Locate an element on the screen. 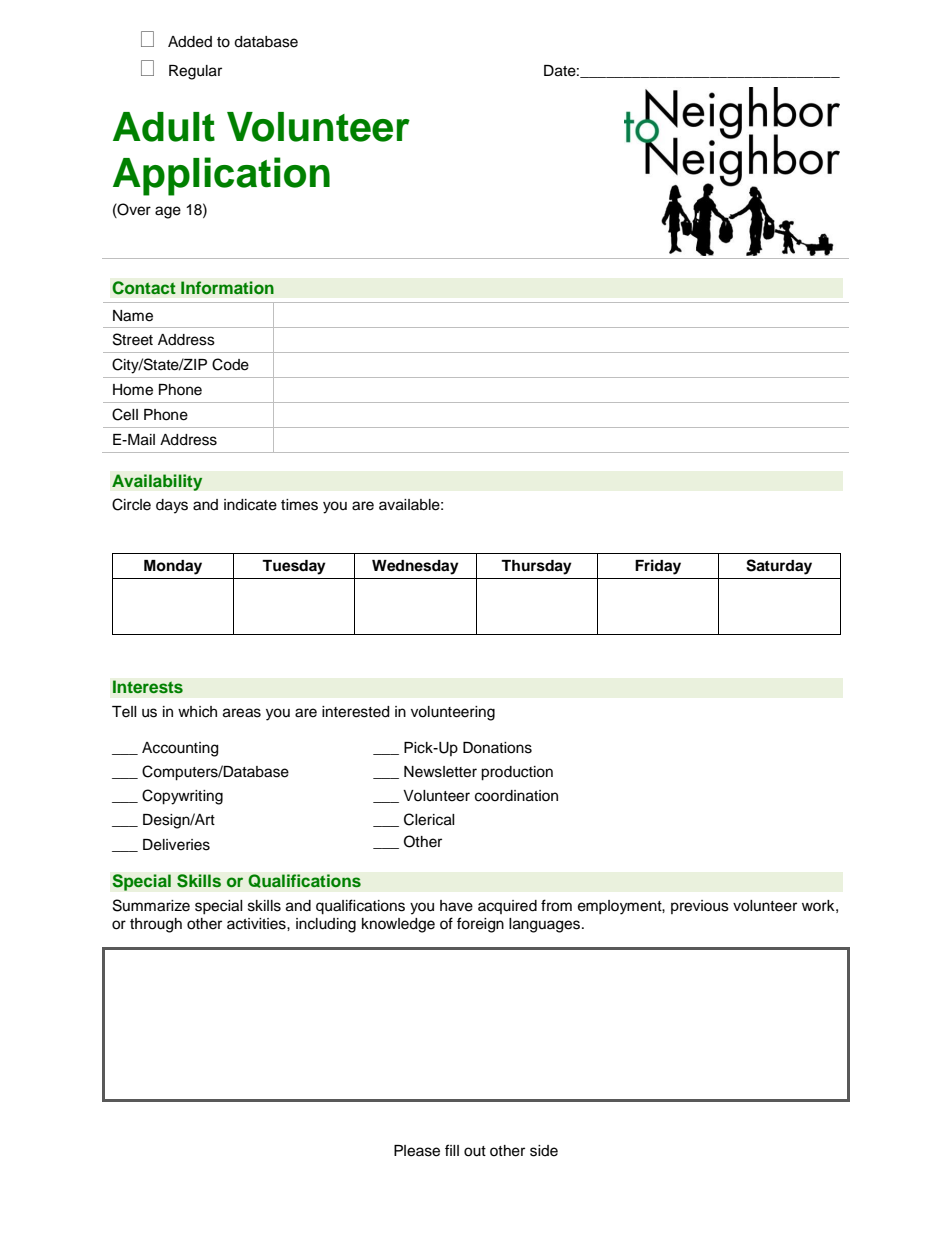 The height and width of the screenshot is (1233, 952). Please is located at coordinates (417, 1151).
